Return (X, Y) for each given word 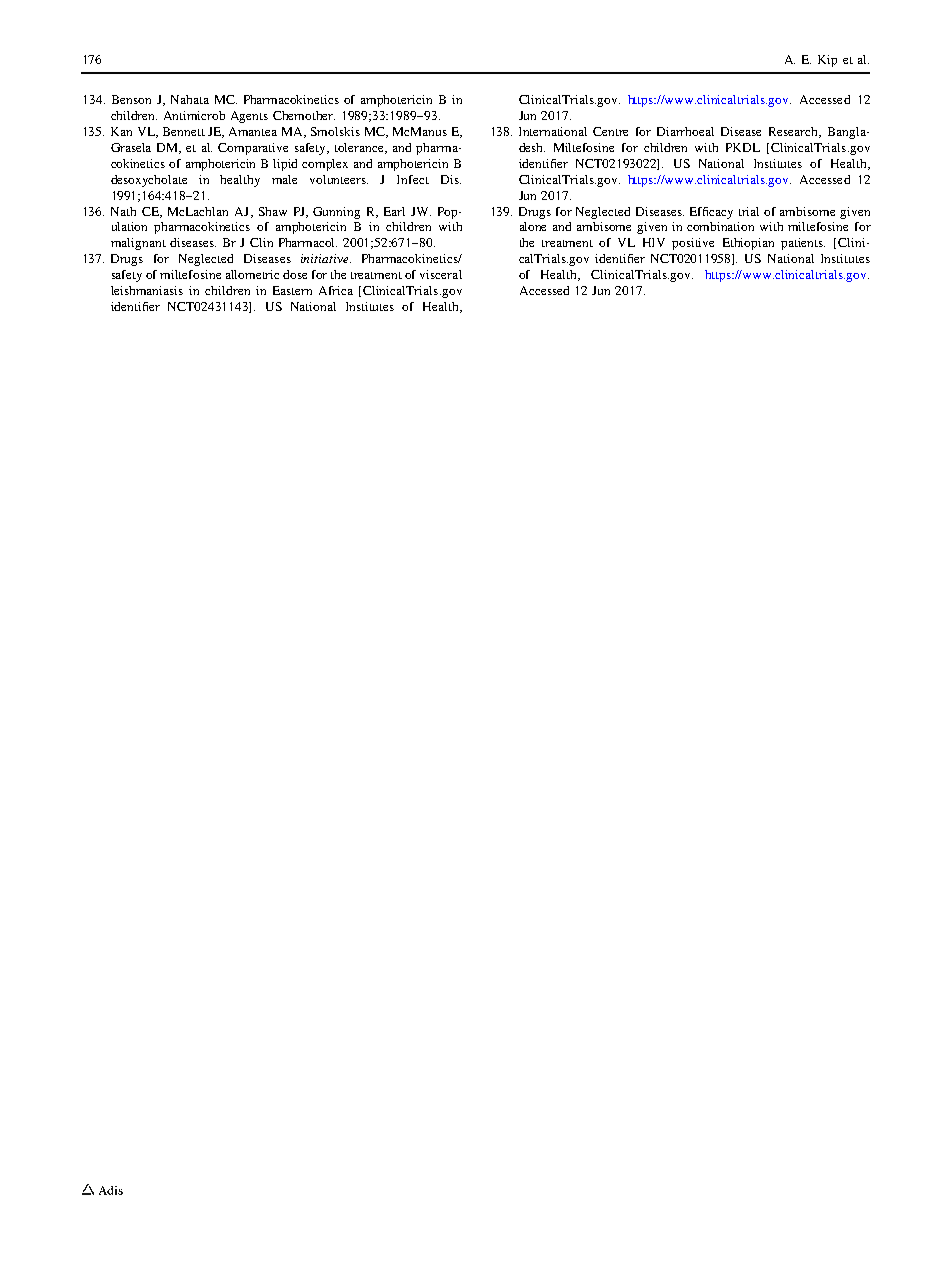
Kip (827, 61)
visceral (441, 274)
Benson (131, 99)
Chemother (304, 115)
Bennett (184, 131)
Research (795, 132)
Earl (394, 211)
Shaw (273, 211)
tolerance (361, 148)
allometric (252, 274)
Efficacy (711, 213)
